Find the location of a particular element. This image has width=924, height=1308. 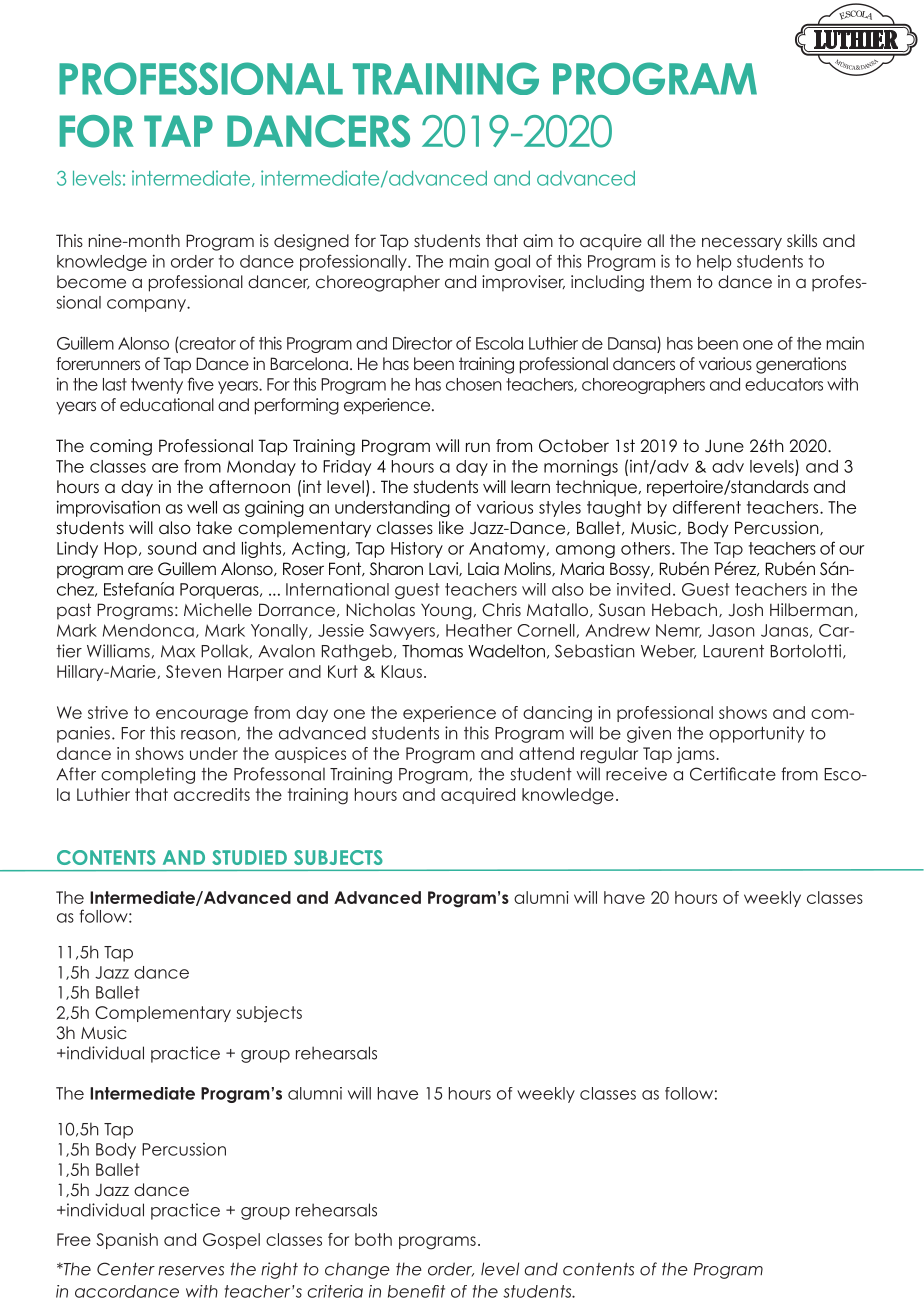

jams is located at coordinates (696, 755).
